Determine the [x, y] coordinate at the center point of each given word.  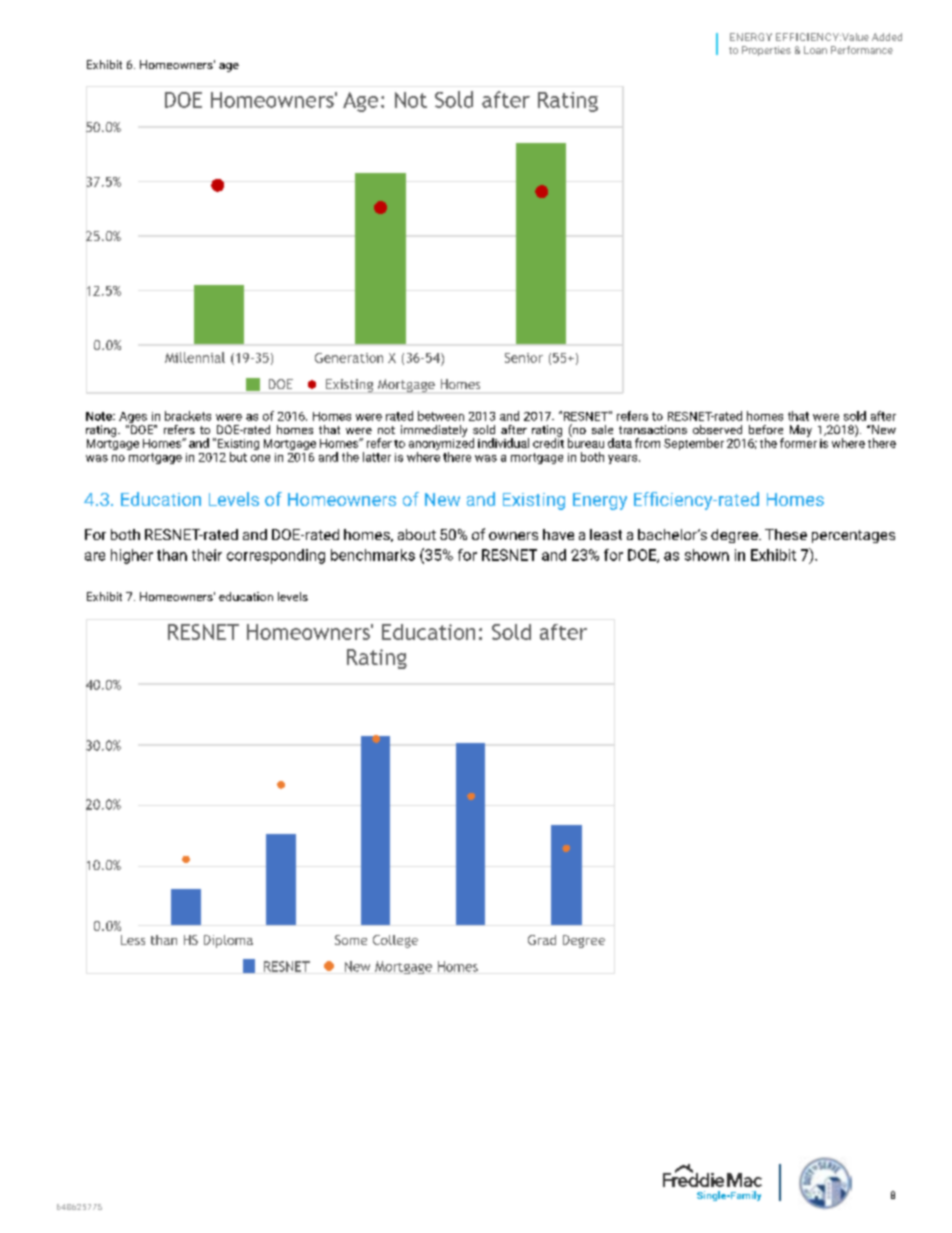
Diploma [228, 941]
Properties [766, 51]
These [786, 534]
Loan [815, 50]
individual [503, 443]
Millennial [195, 357]
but [238, 457]
